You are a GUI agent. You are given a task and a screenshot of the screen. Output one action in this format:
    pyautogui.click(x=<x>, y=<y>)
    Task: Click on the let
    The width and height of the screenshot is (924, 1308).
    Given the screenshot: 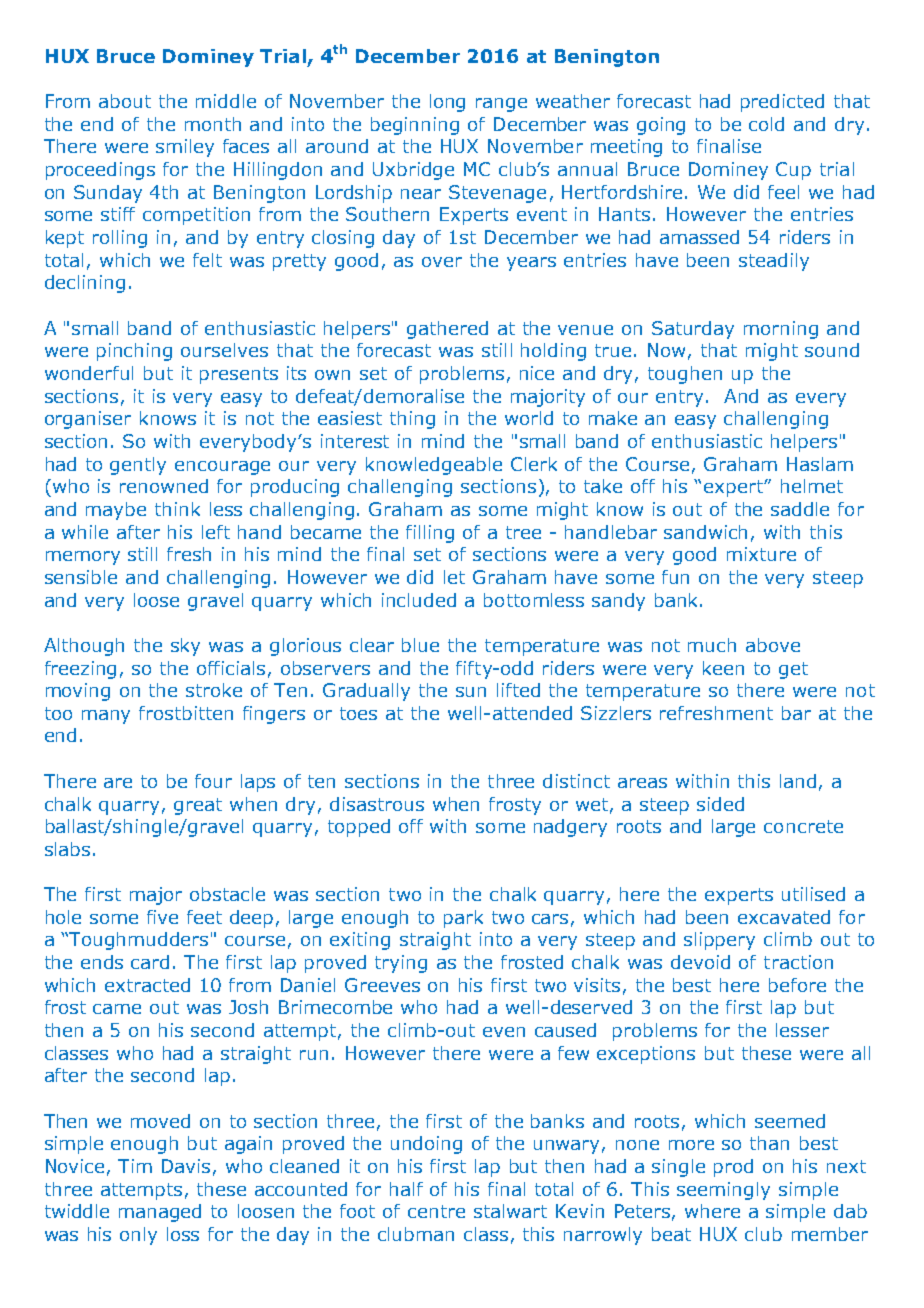 What is the action you would take?
    pyautogui.click(x=454, y=577)
